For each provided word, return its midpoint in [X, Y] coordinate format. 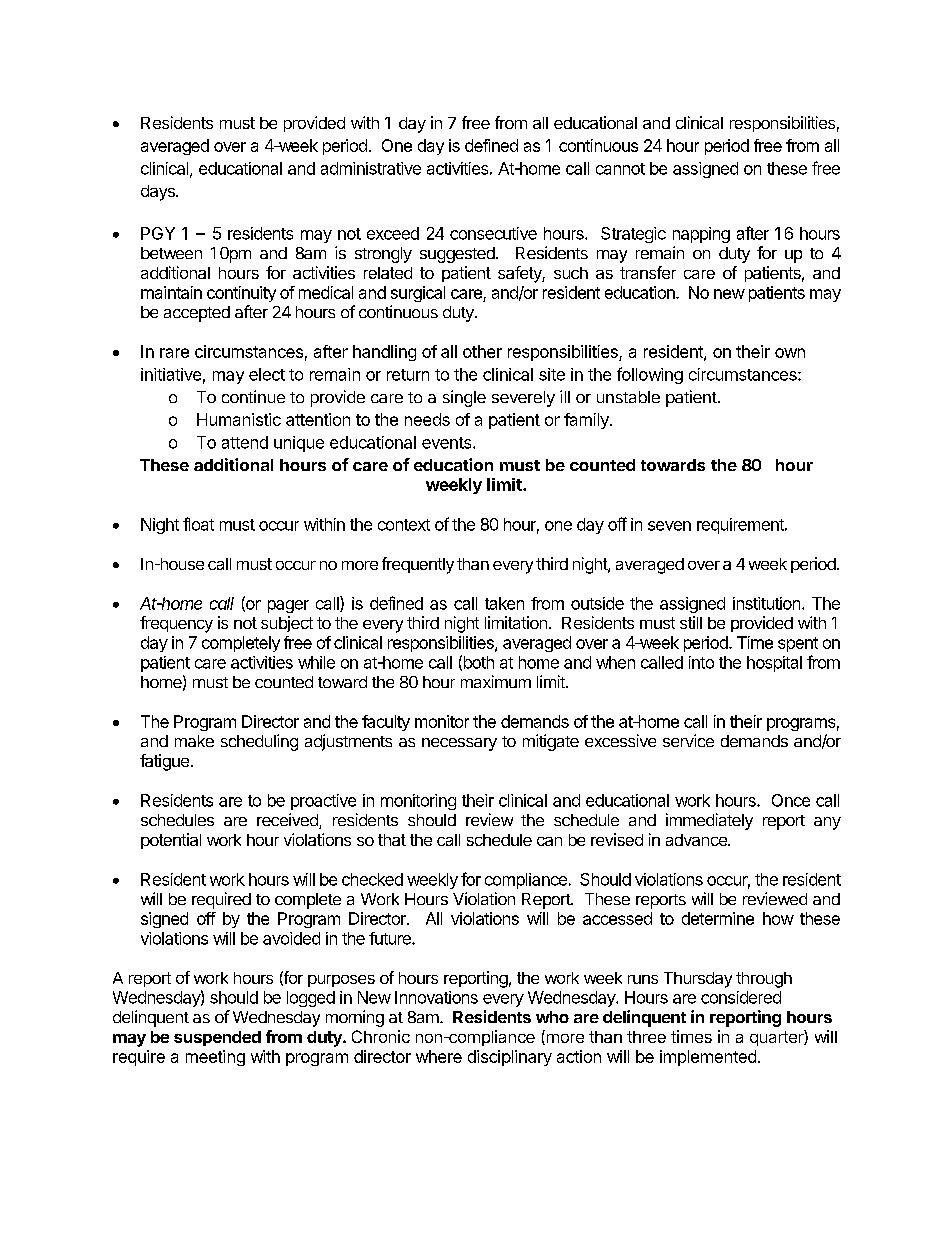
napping [701, 235]
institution [766, 603]
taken [504, 603]
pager [288, 606]
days [159, 193]
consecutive [493, 233]
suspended [217, 1038]
